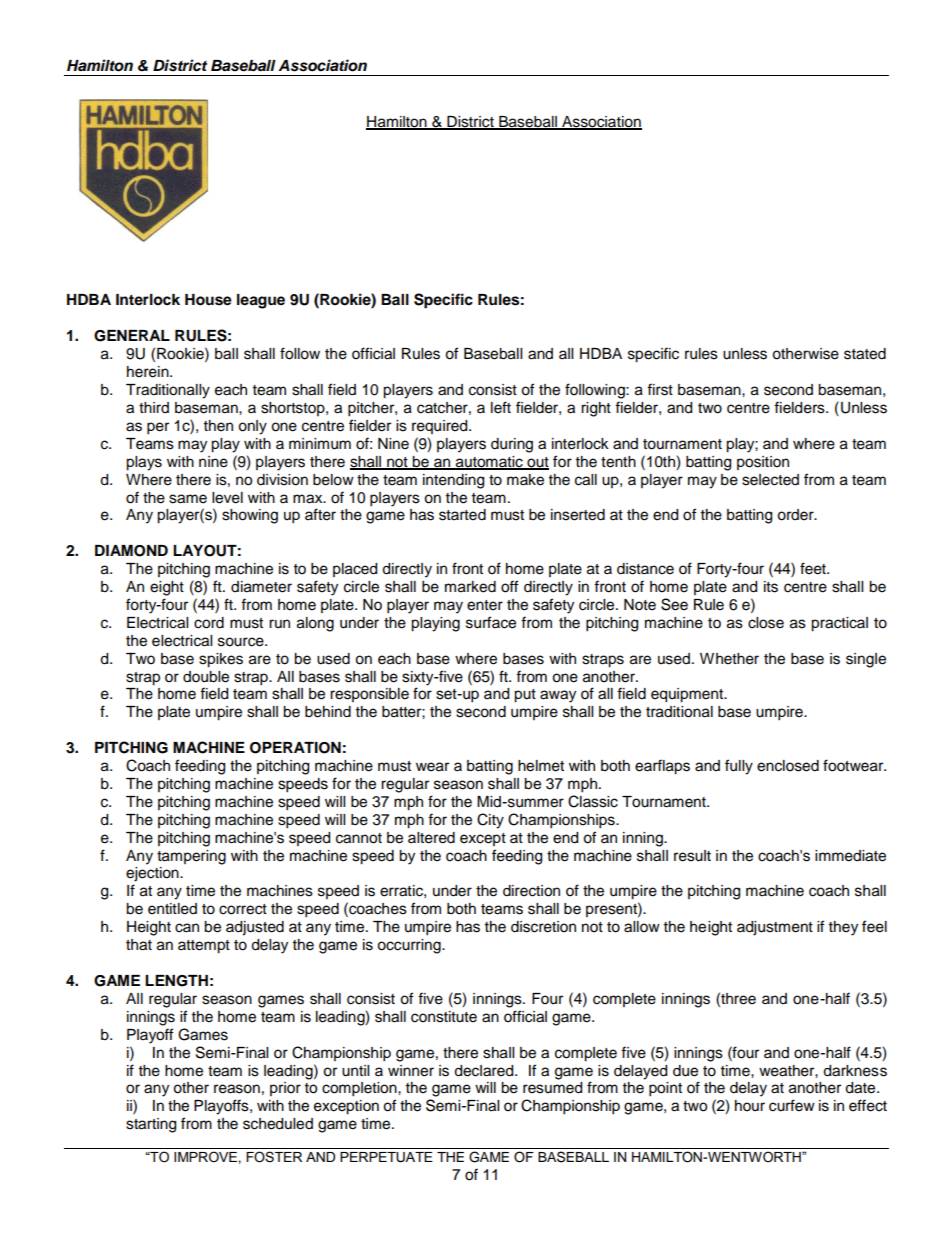 The height and width of the image is (1233, 952). What do you see at coordinates (865, 354) in the image?
I see `stated` at bounding box center [865, 354].
